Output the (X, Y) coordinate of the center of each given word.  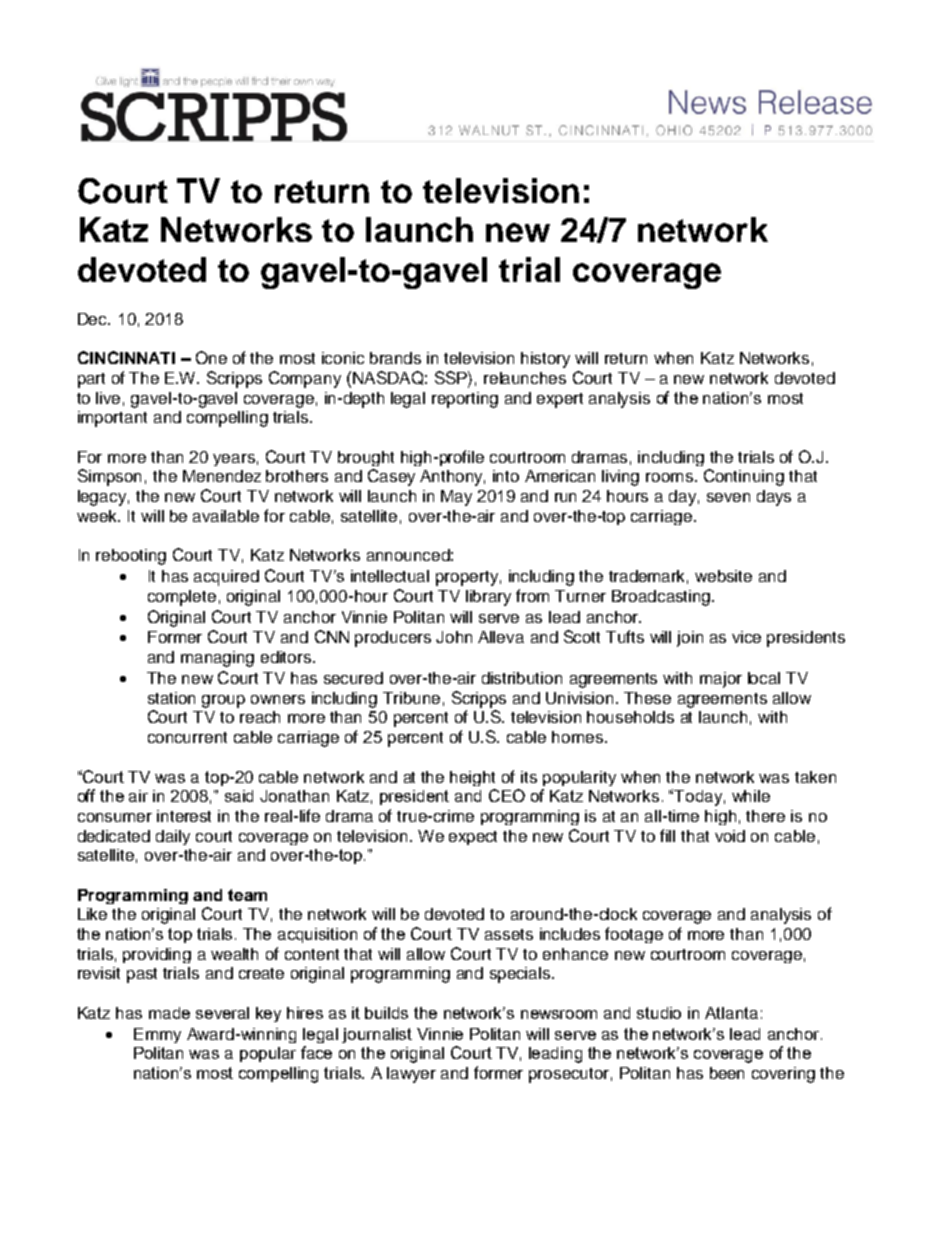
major (721, 680)
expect (473, 838)
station (171, 698)
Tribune (411, 698)
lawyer (411, 1075)
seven (728, 497)
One (211, 357)
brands (395, 358)
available (226, 516)
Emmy (157, 1035)
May (456, 498)
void (730, 836)
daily (173, 837)
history (545, 360)
